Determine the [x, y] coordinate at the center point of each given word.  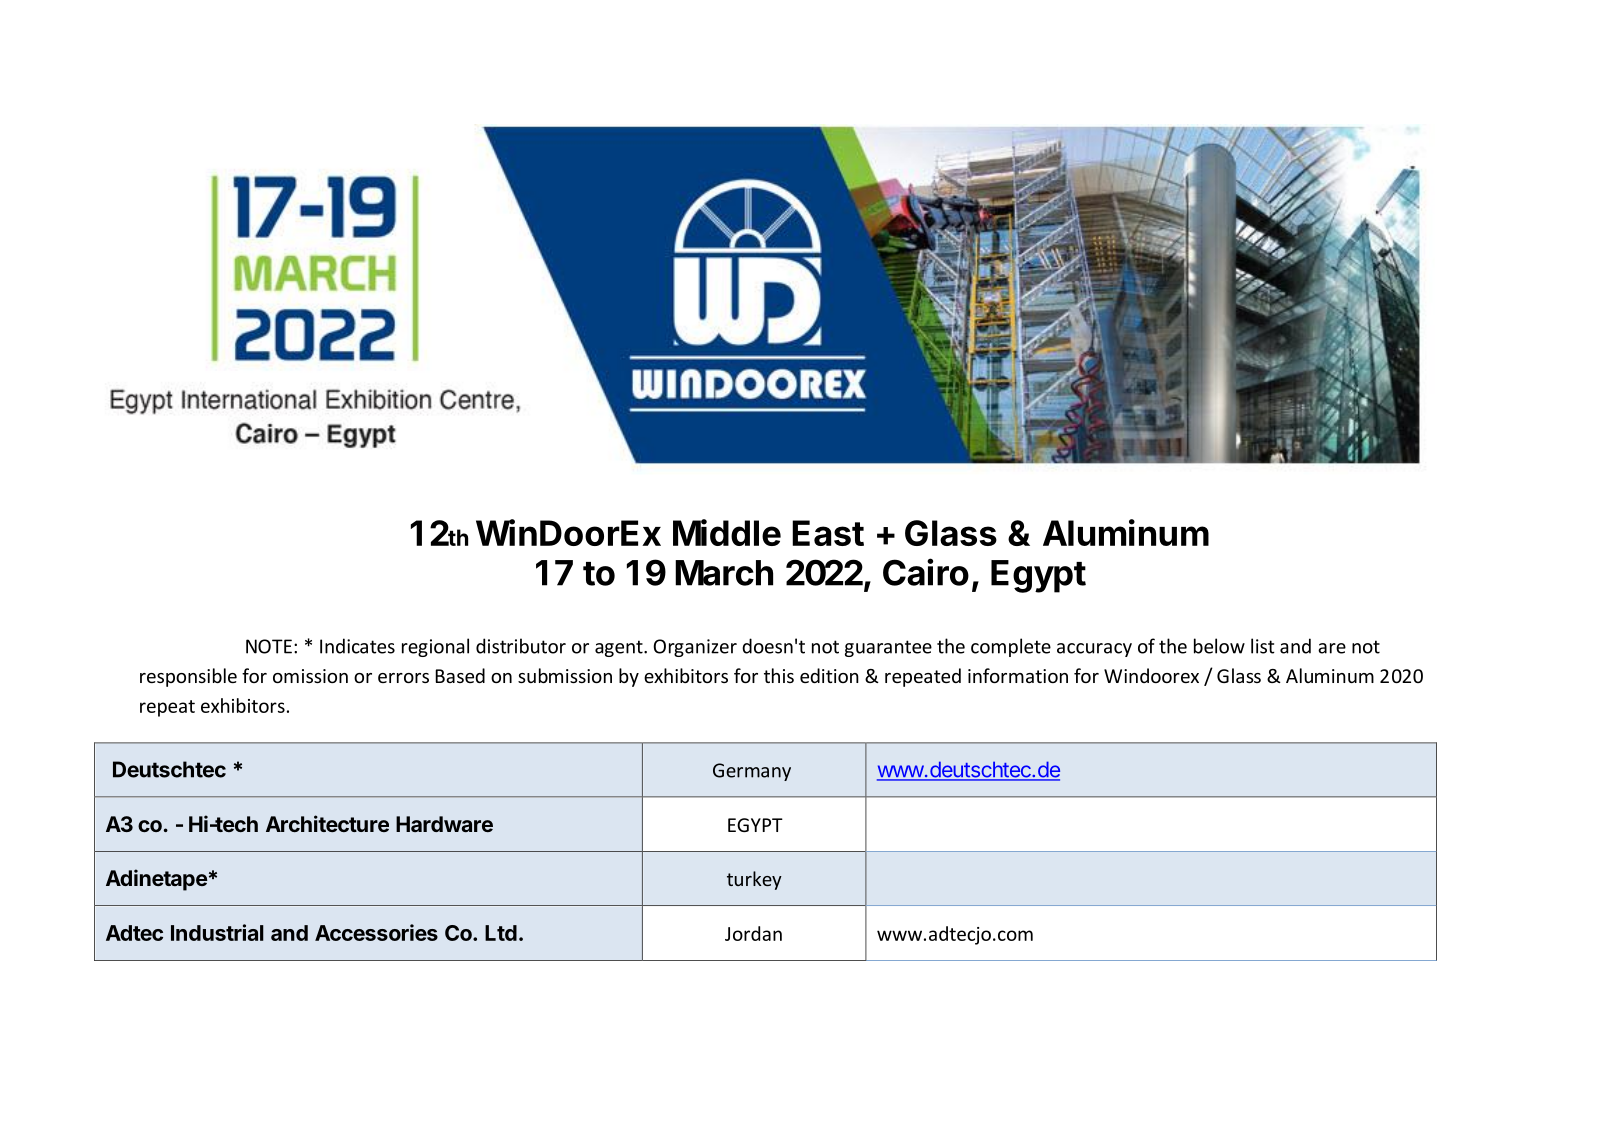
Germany [752, 772]
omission [310, 676]
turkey [754, 880]
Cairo [926, 572]
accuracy [1094, 650]
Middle [727, 532]
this [779, 675]
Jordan [753, 933]
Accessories [376, 932]
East [828, 533]
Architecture [327, 823]
